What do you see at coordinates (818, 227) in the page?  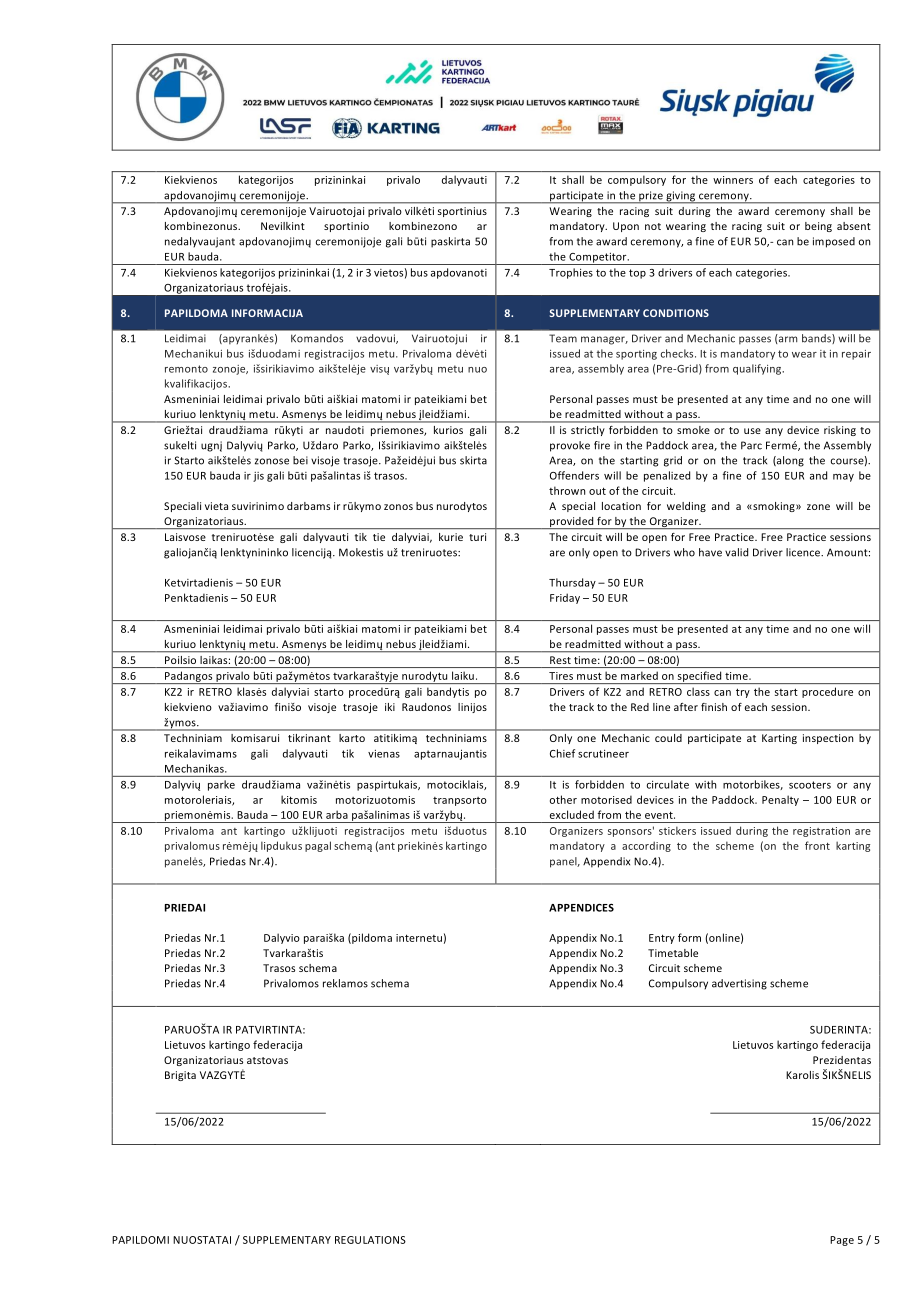 I see `being` at bounding box center [818, 227].
